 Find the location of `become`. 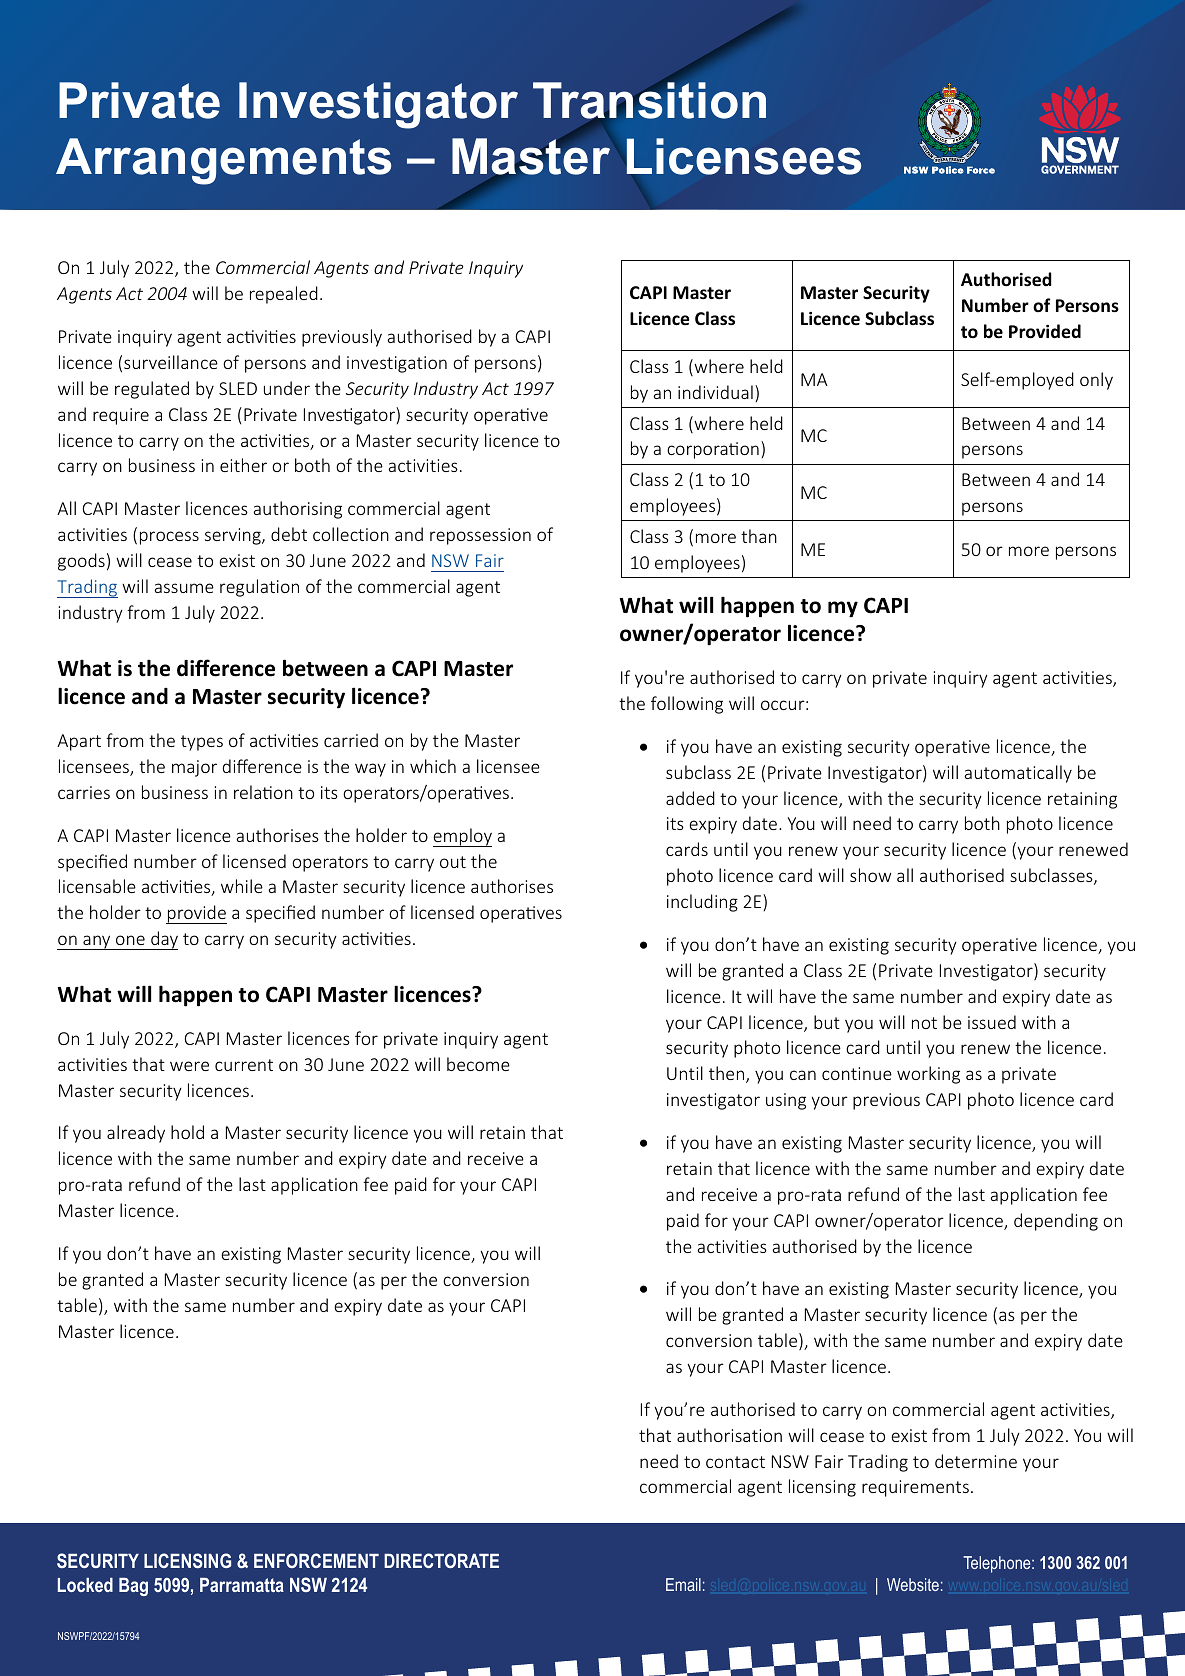

become is located at coordinates (478, 1064).
